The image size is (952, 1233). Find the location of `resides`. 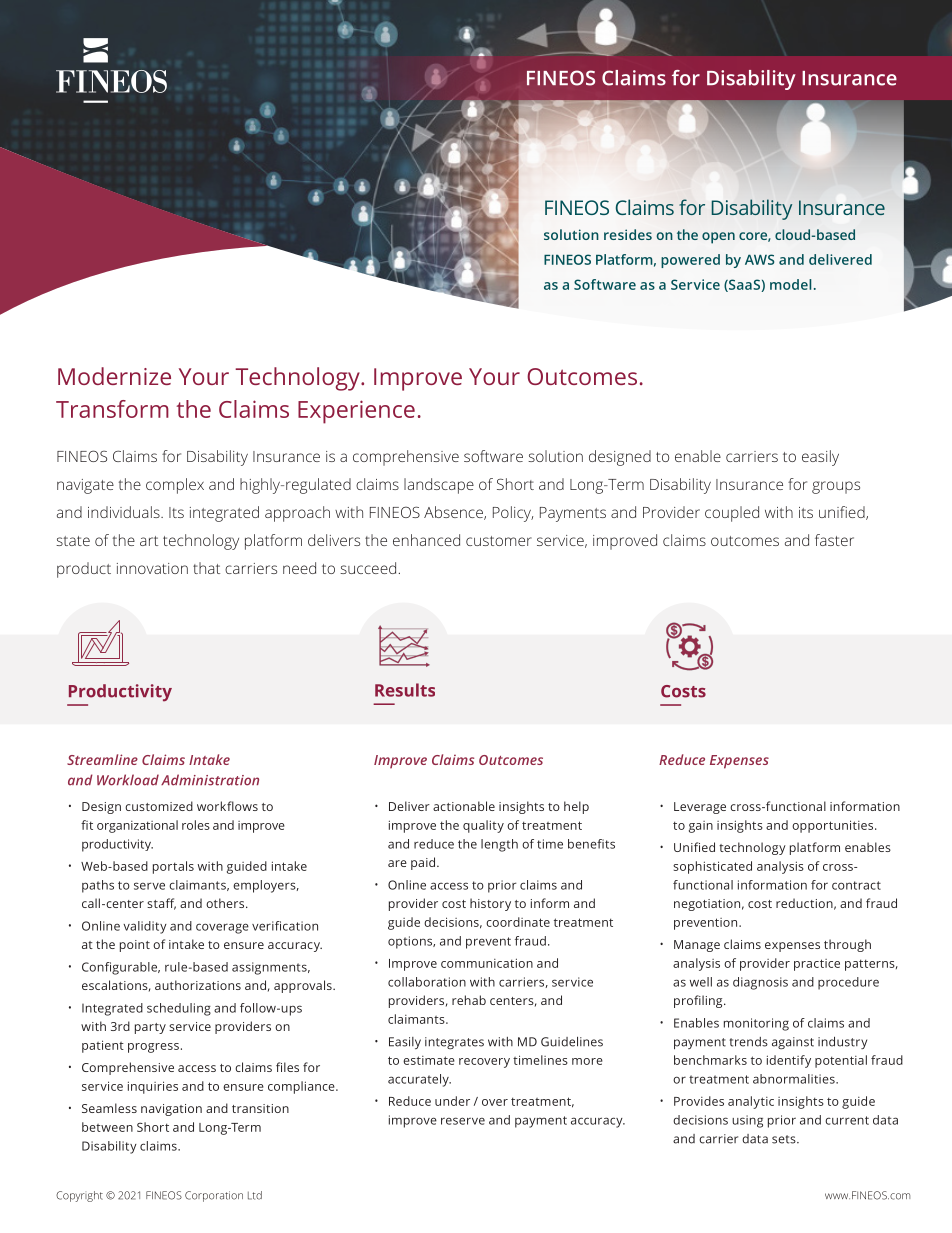

resides is located at coordinates (628, 234).
